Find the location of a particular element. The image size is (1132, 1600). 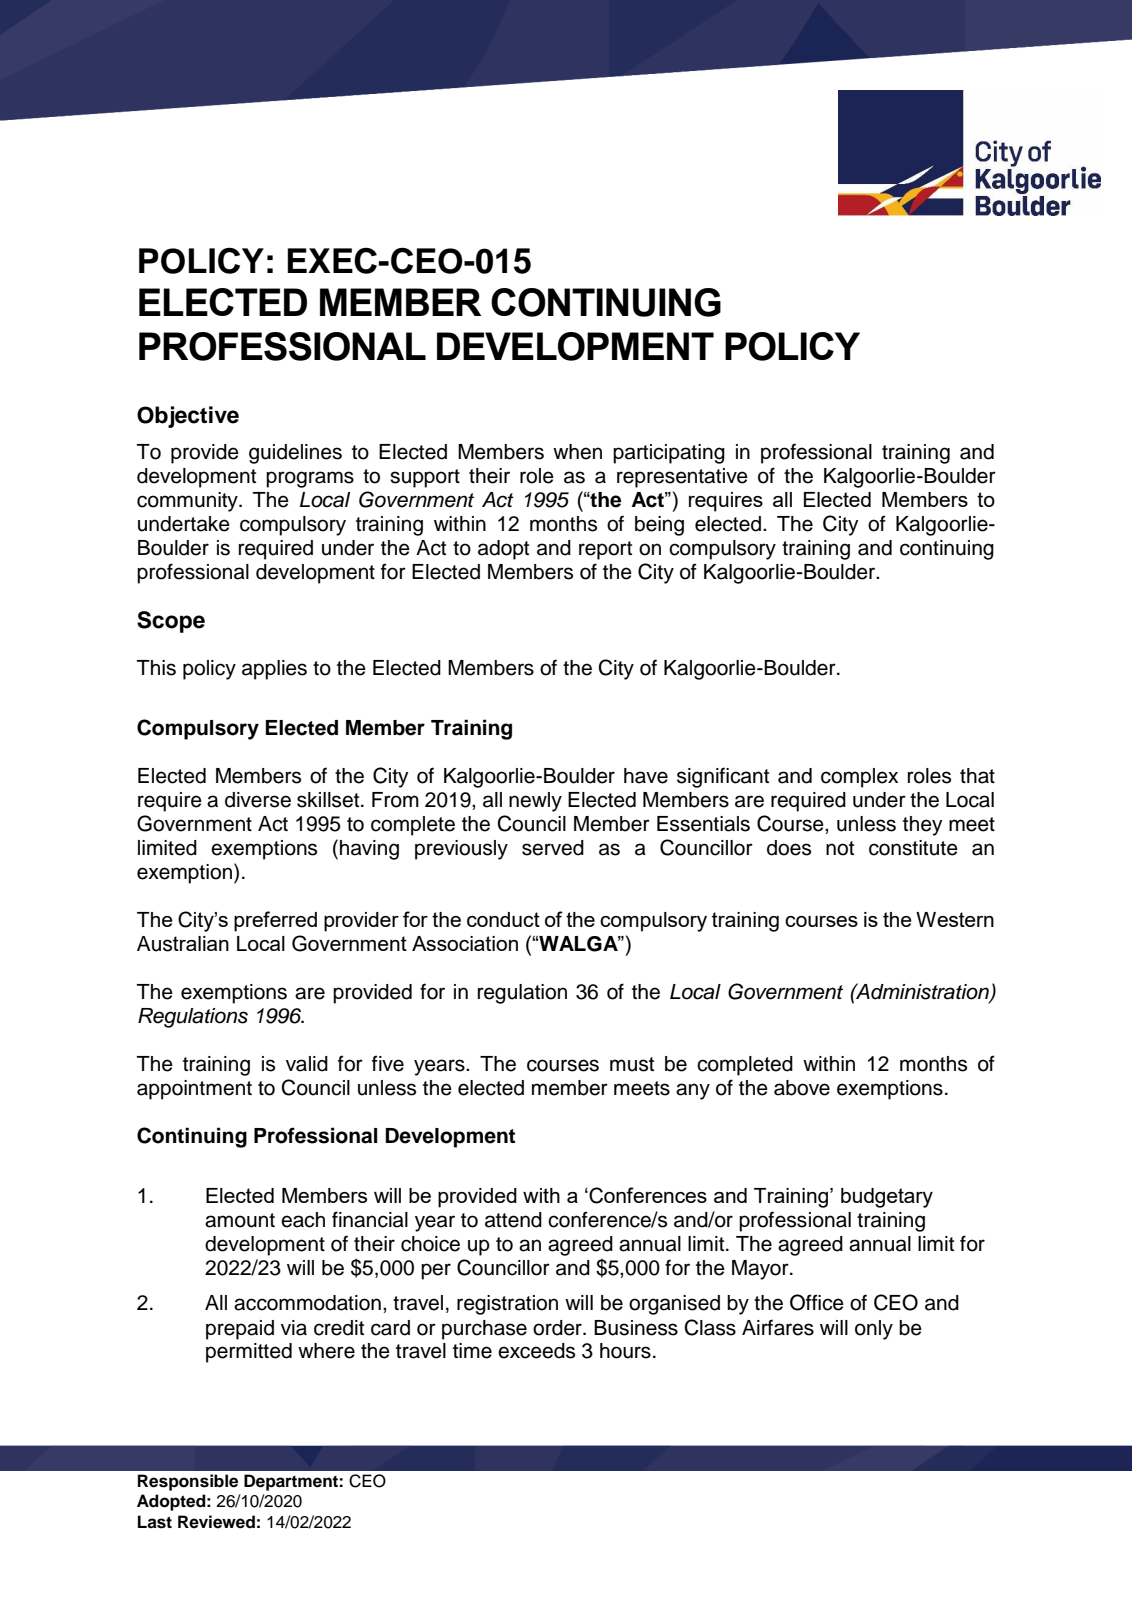

Western is located at coordinates (955, 919).
